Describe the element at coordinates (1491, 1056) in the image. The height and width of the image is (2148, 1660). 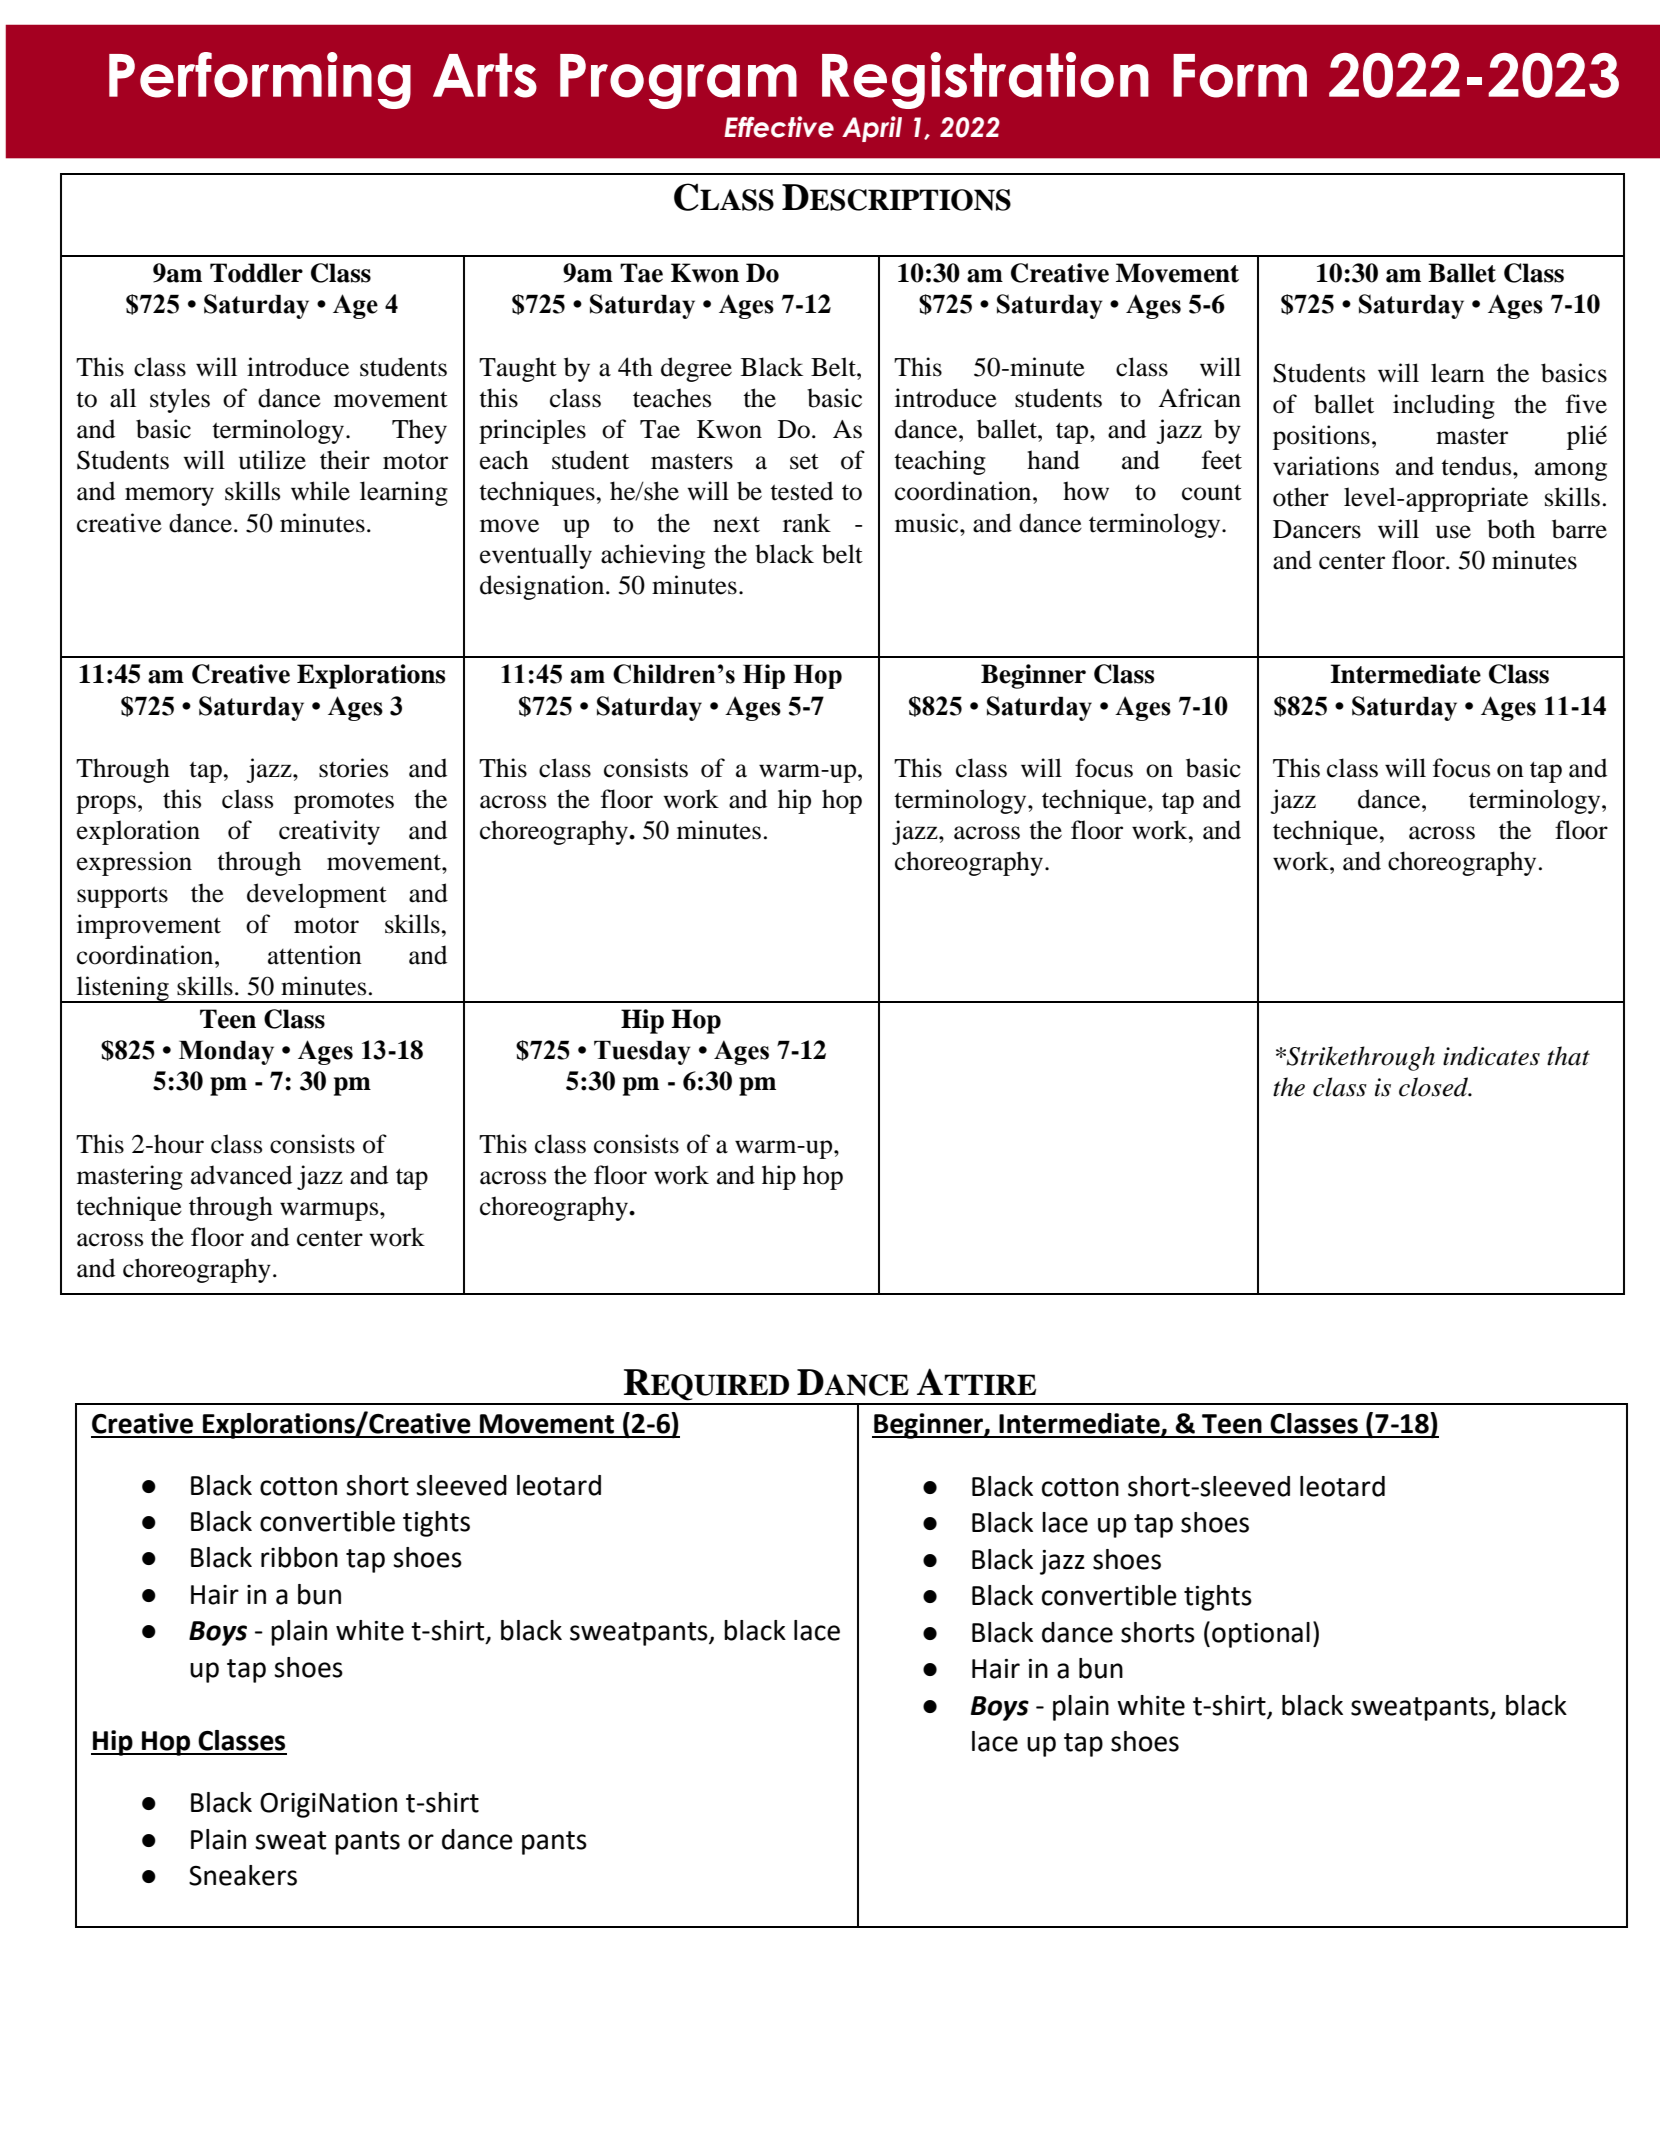
I see `indicates` at that location.
